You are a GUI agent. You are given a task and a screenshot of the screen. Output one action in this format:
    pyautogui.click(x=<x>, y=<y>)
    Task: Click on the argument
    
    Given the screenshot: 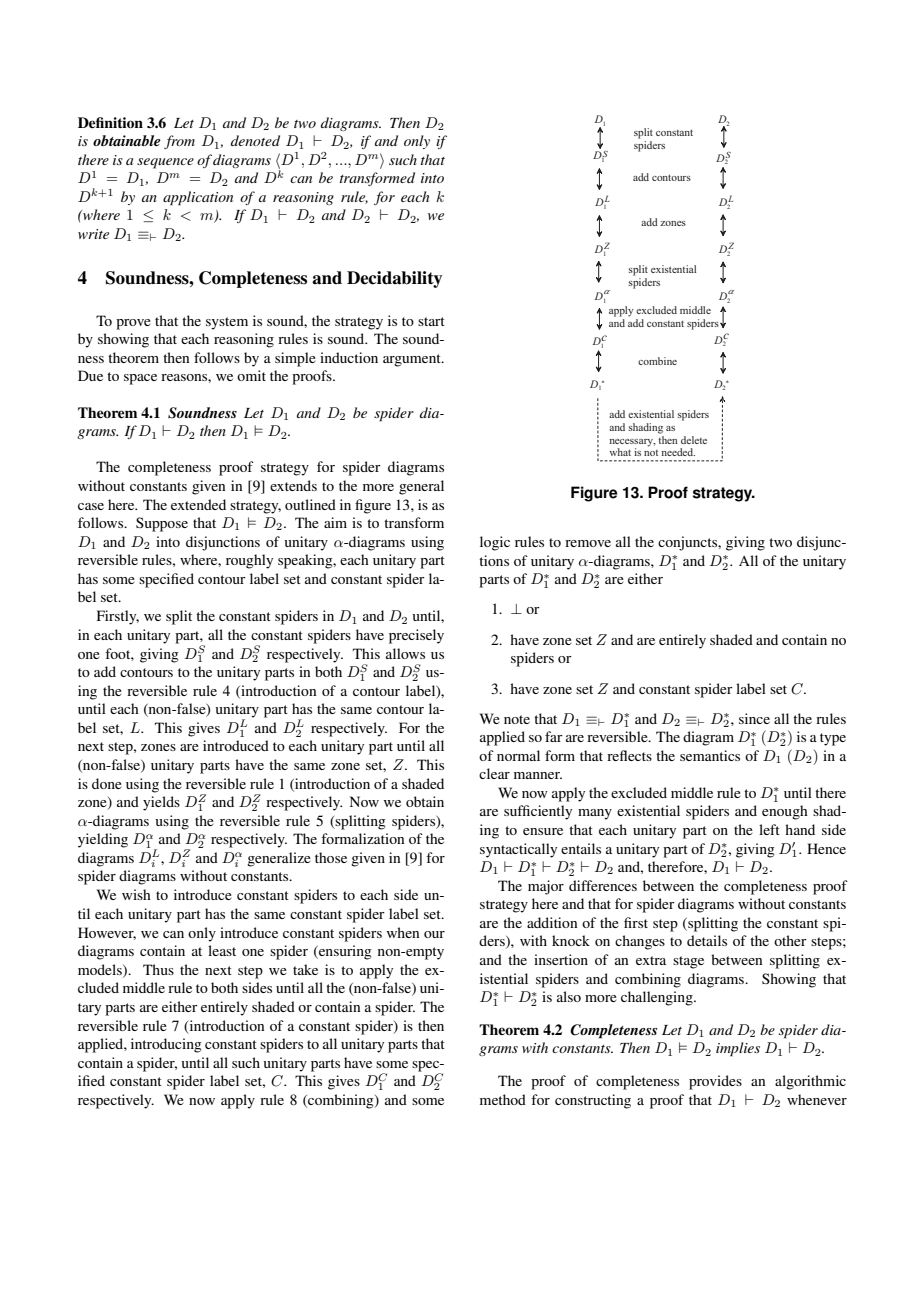 What is the action you would take?
    pyautogui.click(x=413, y=360)
